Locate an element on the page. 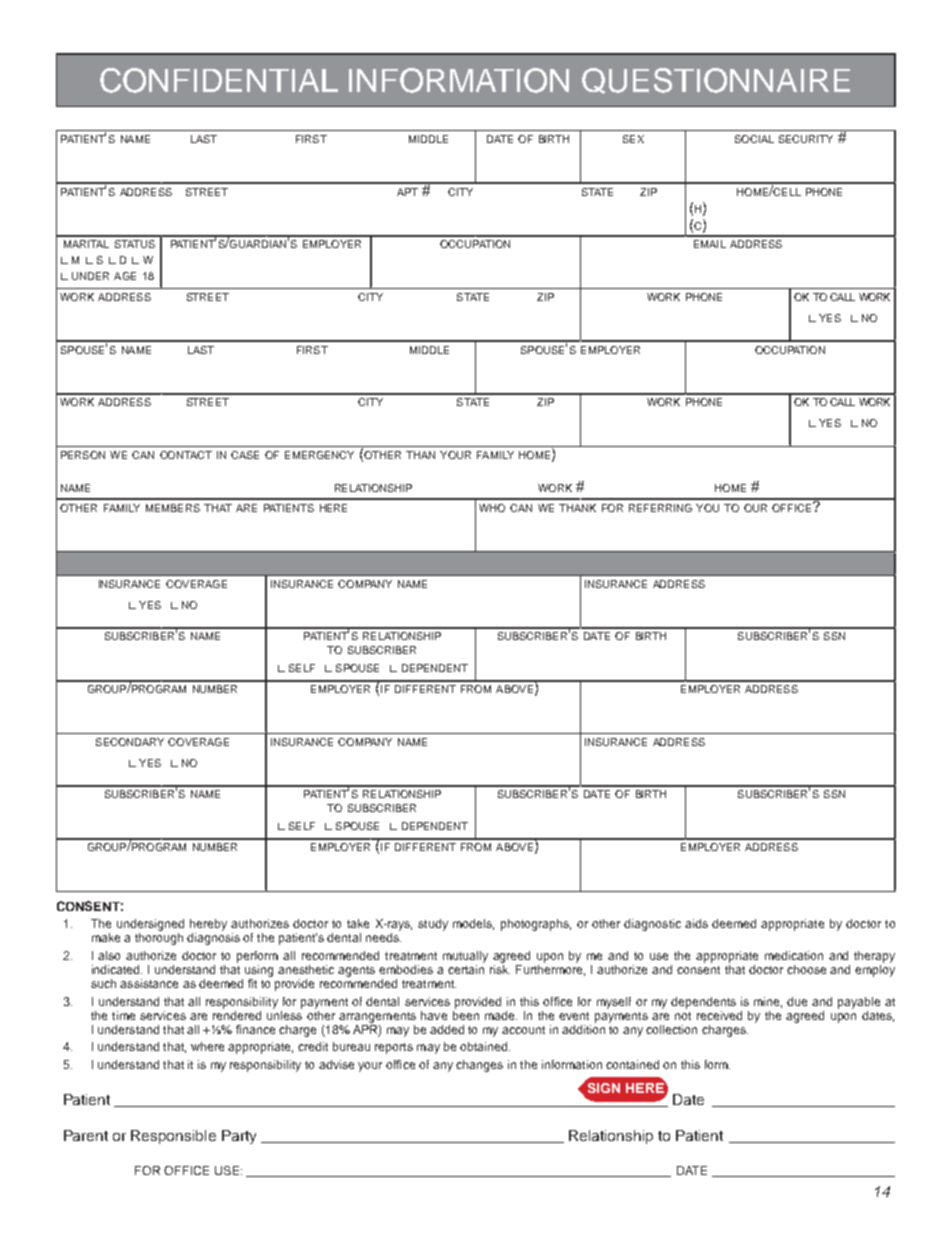 This document has width=952, height=1233. Responsible is located at coordinates (173, 1137).
